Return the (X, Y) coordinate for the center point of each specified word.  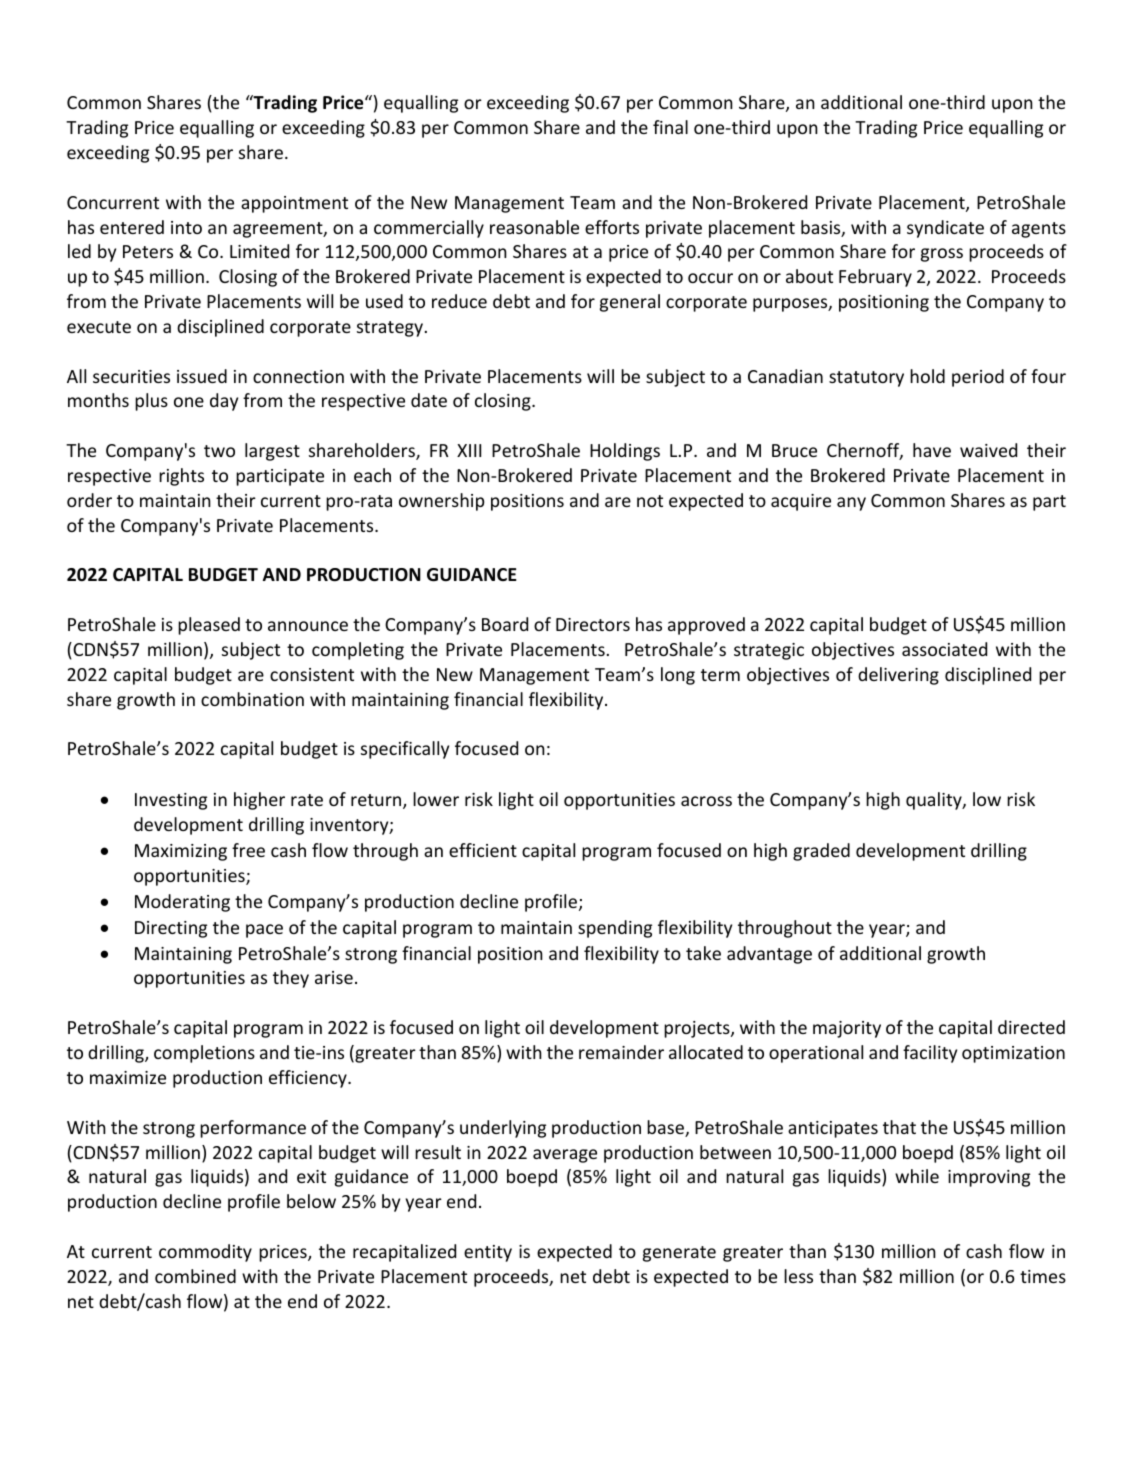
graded (821, 852)
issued (202, 376)
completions (204, 1054)
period (978, 378)
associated (944, 649)
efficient (483, 850)
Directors (593, 624)
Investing (171, 801)
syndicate (945, 229)
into (186, 227)
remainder (621, 1052)
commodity (205, 1253)
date (429, 400)
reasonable (534, 227)
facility (930, 1054)
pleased (209, 626)
